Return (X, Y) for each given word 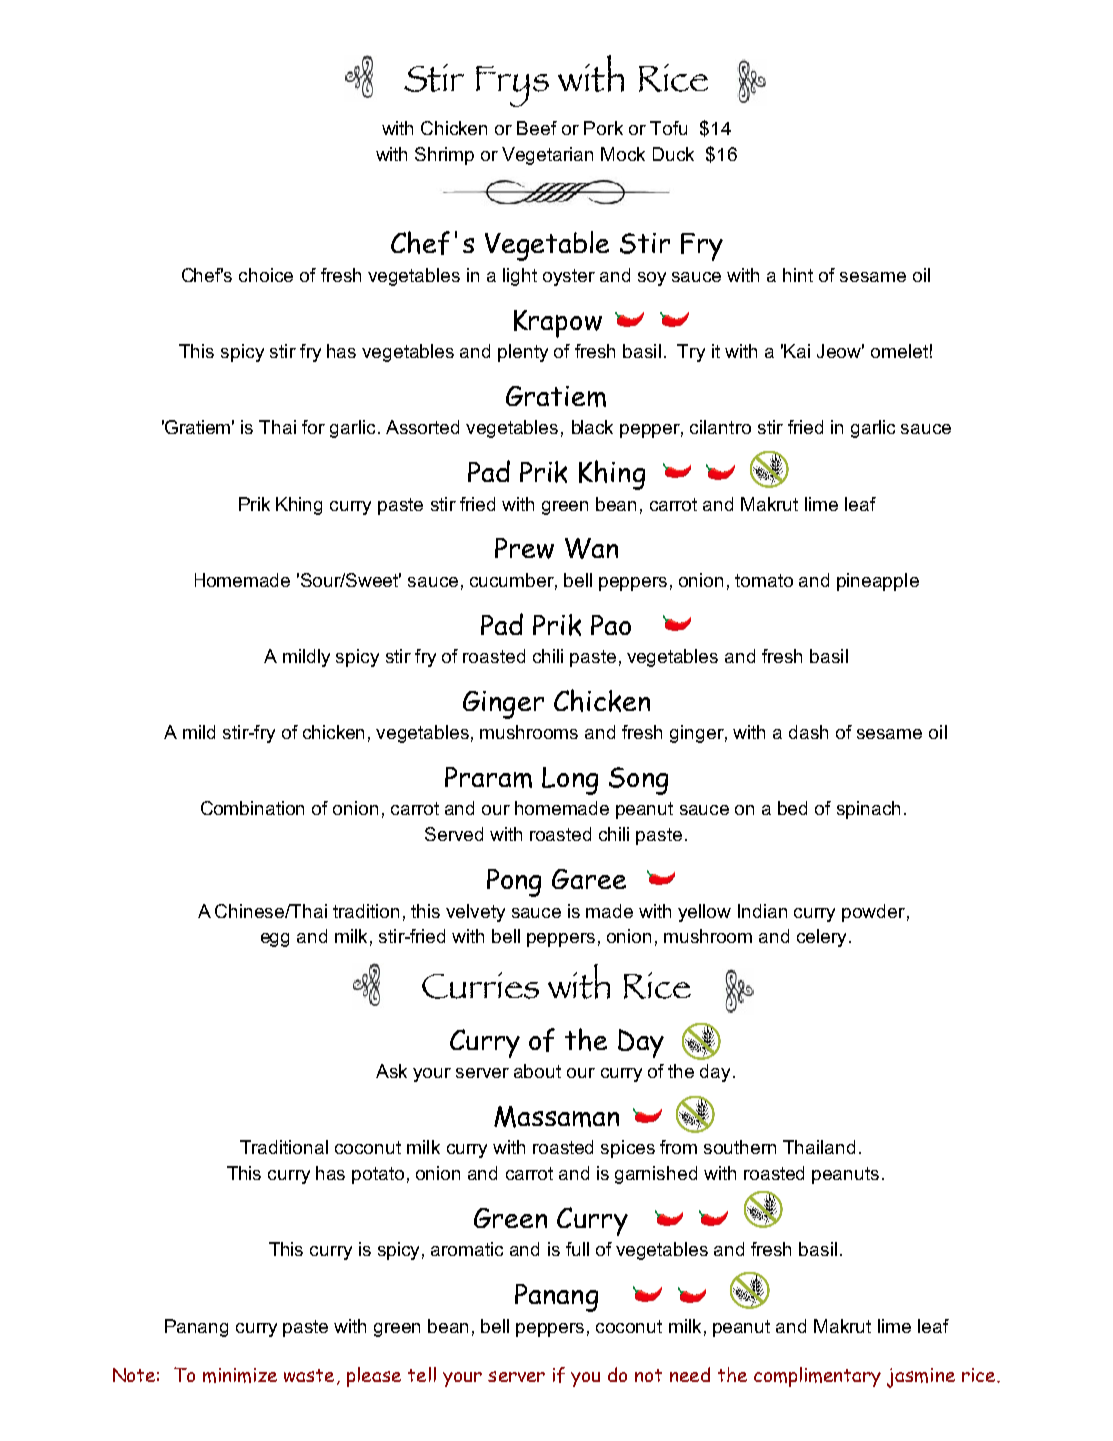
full (577, 1249)
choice (266, 275)
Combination (252, 808)
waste (311, 1377)
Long (570, 781)
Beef (537, 128)
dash (808, 732)
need (690, 1374)
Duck (673, 154)
